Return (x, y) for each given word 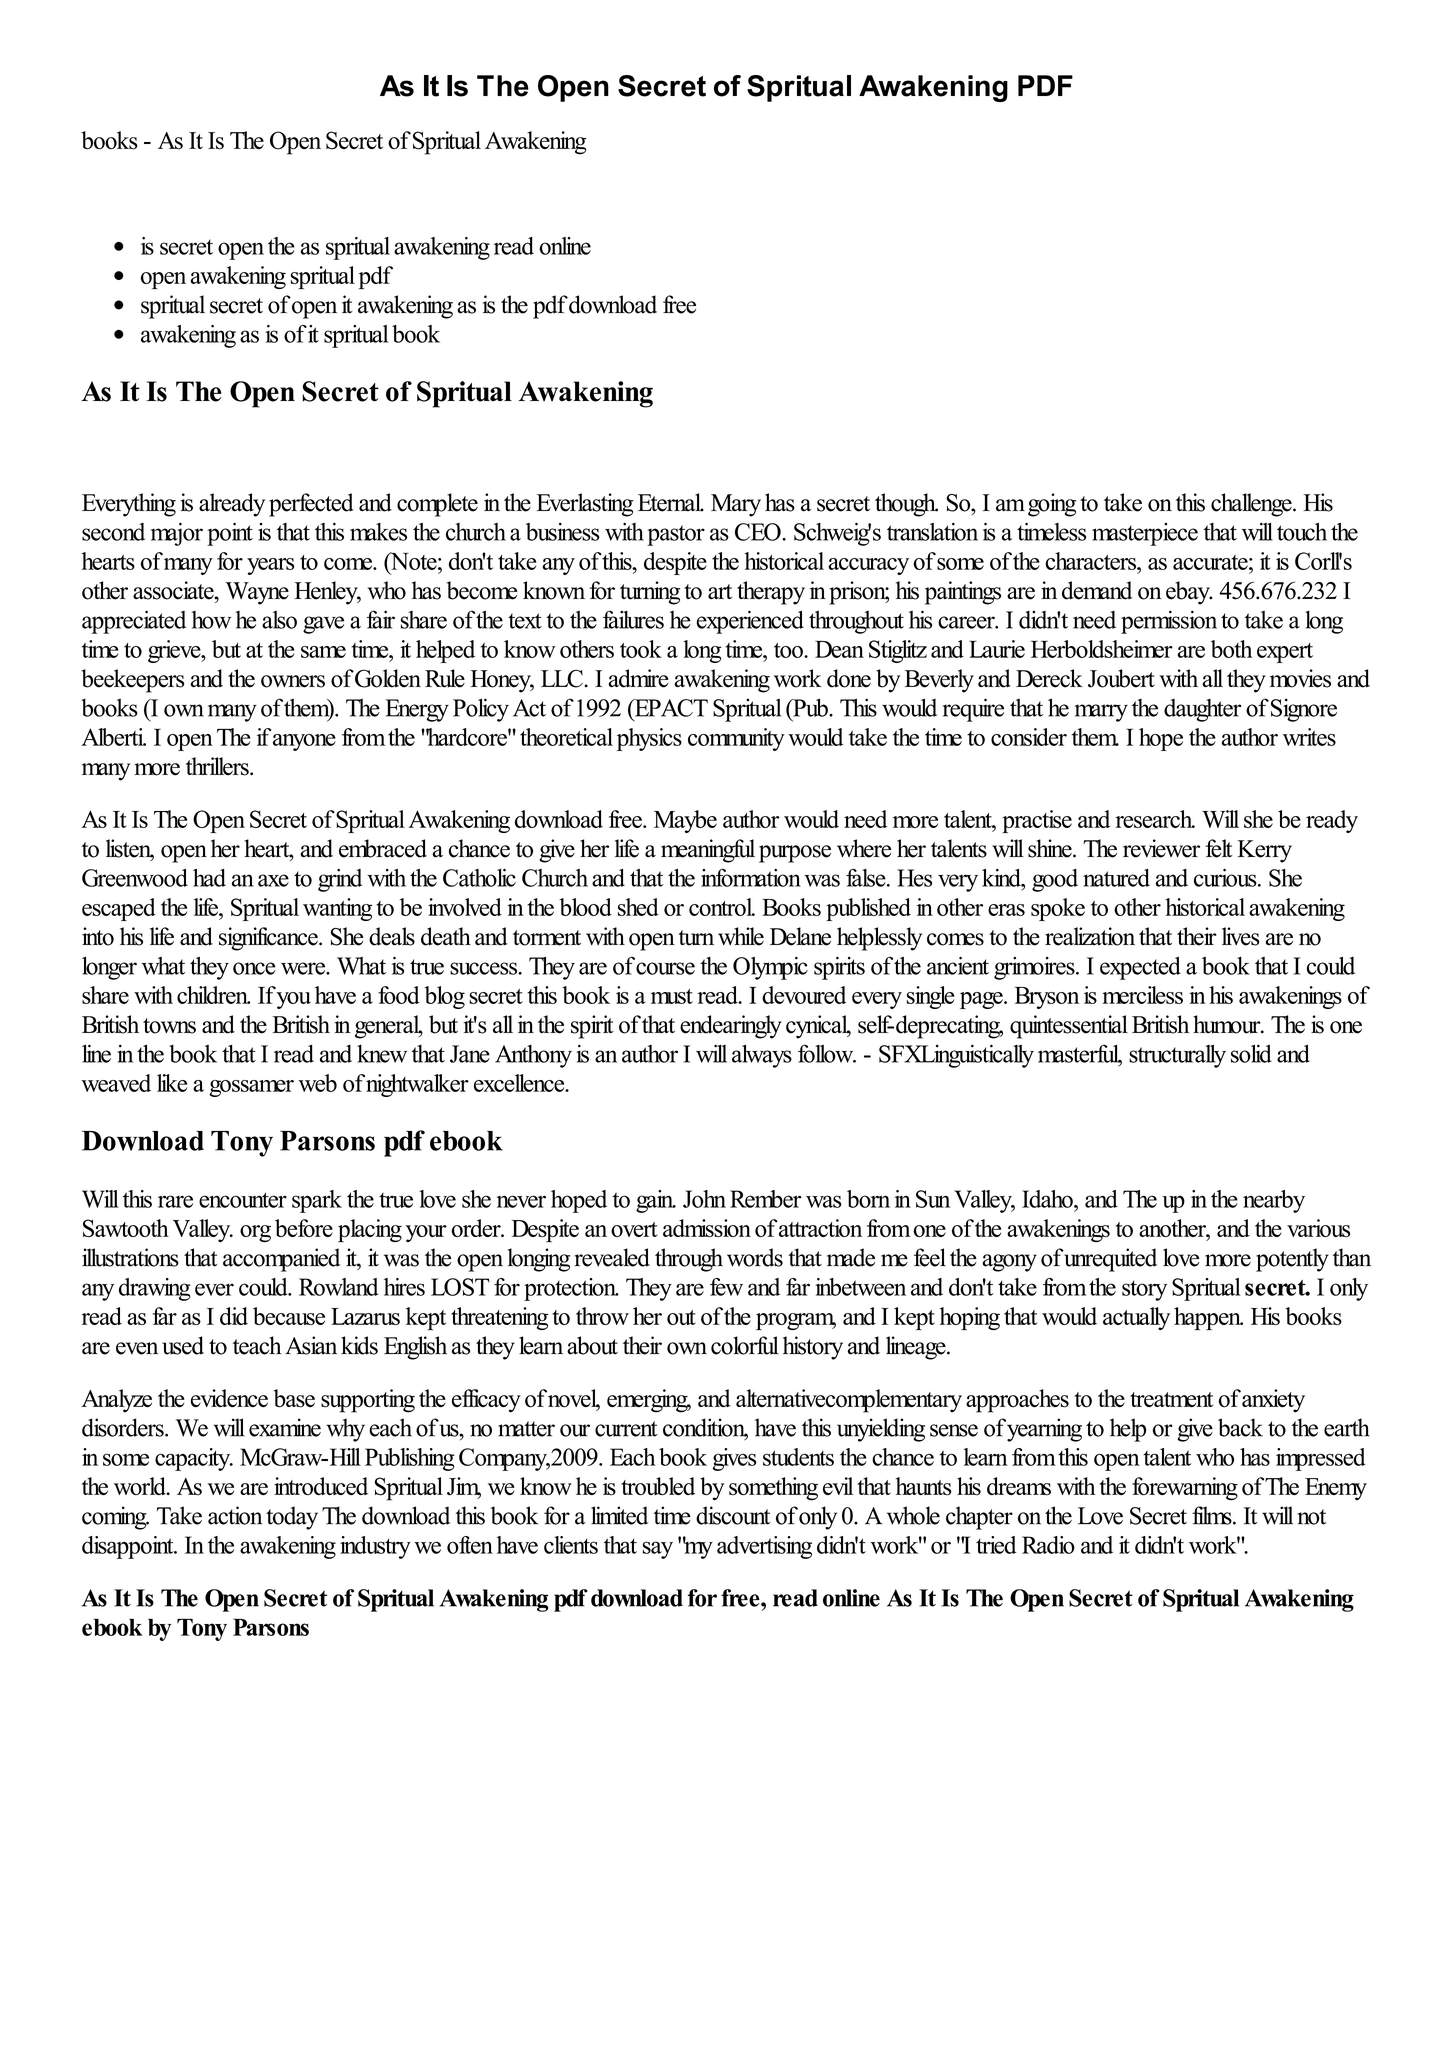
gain (656, 1201)
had (209, 878)
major (177, 534)
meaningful (708, 851)
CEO (759, 532)
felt (1219, 848)
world (141, 1486)
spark (317, 1201)
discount (733, 1515)
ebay (1189, 593)
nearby (1274, 1201)
